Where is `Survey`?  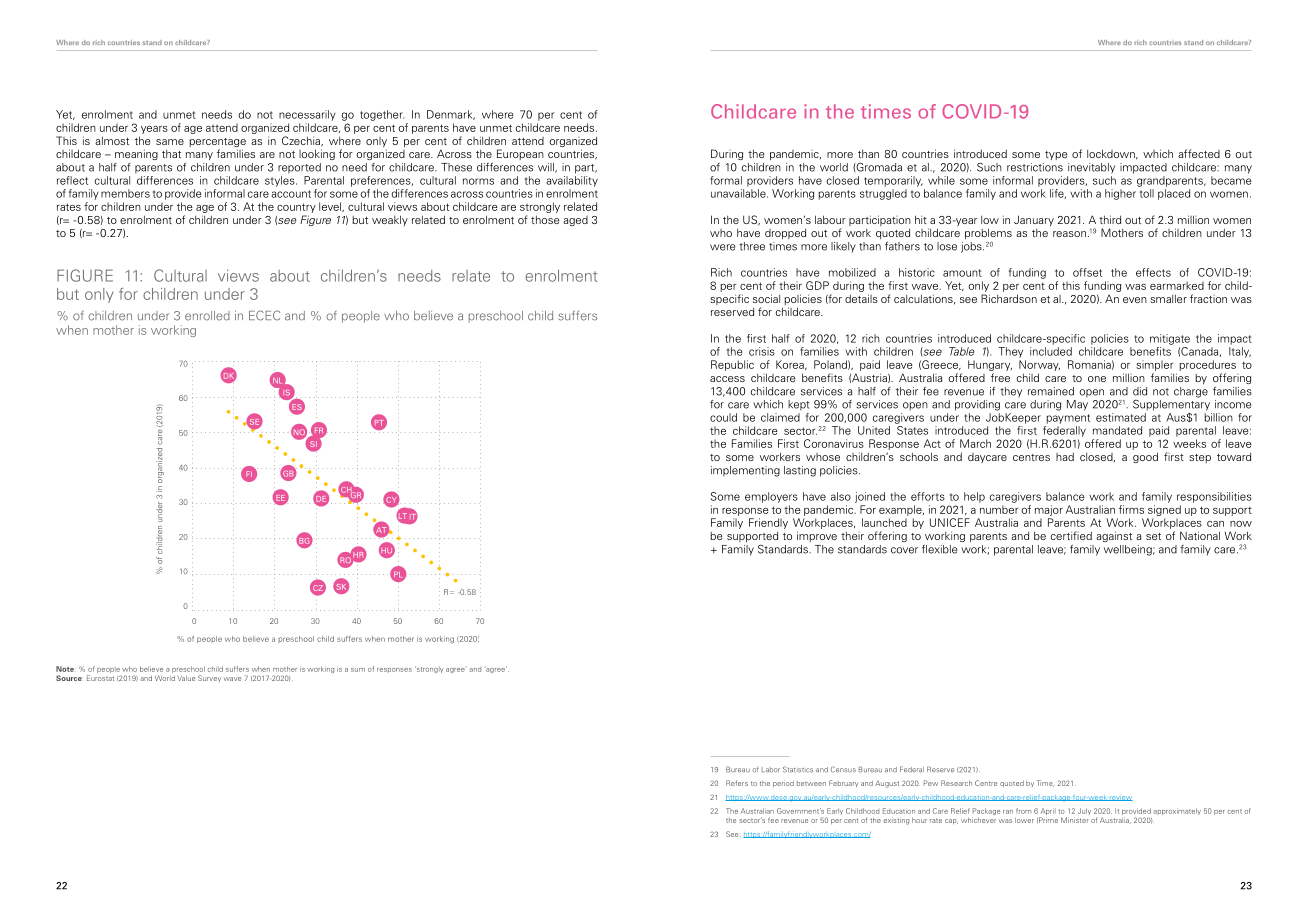
Survey is located at coordinates (209, 678).
